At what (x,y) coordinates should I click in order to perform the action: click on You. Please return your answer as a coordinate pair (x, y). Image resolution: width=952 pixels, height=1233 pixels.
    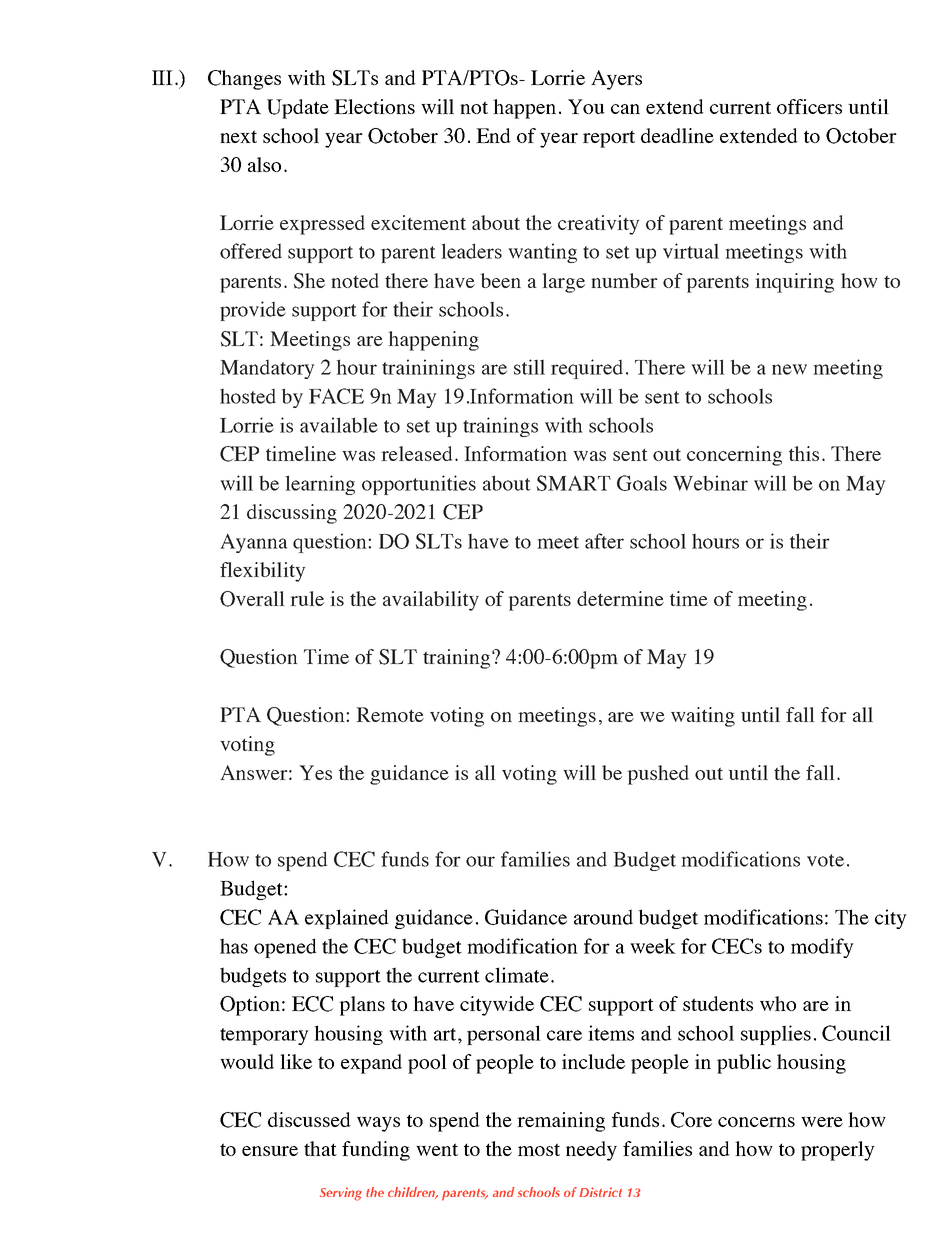
    Looking at the image, I should click on (586, 106).
